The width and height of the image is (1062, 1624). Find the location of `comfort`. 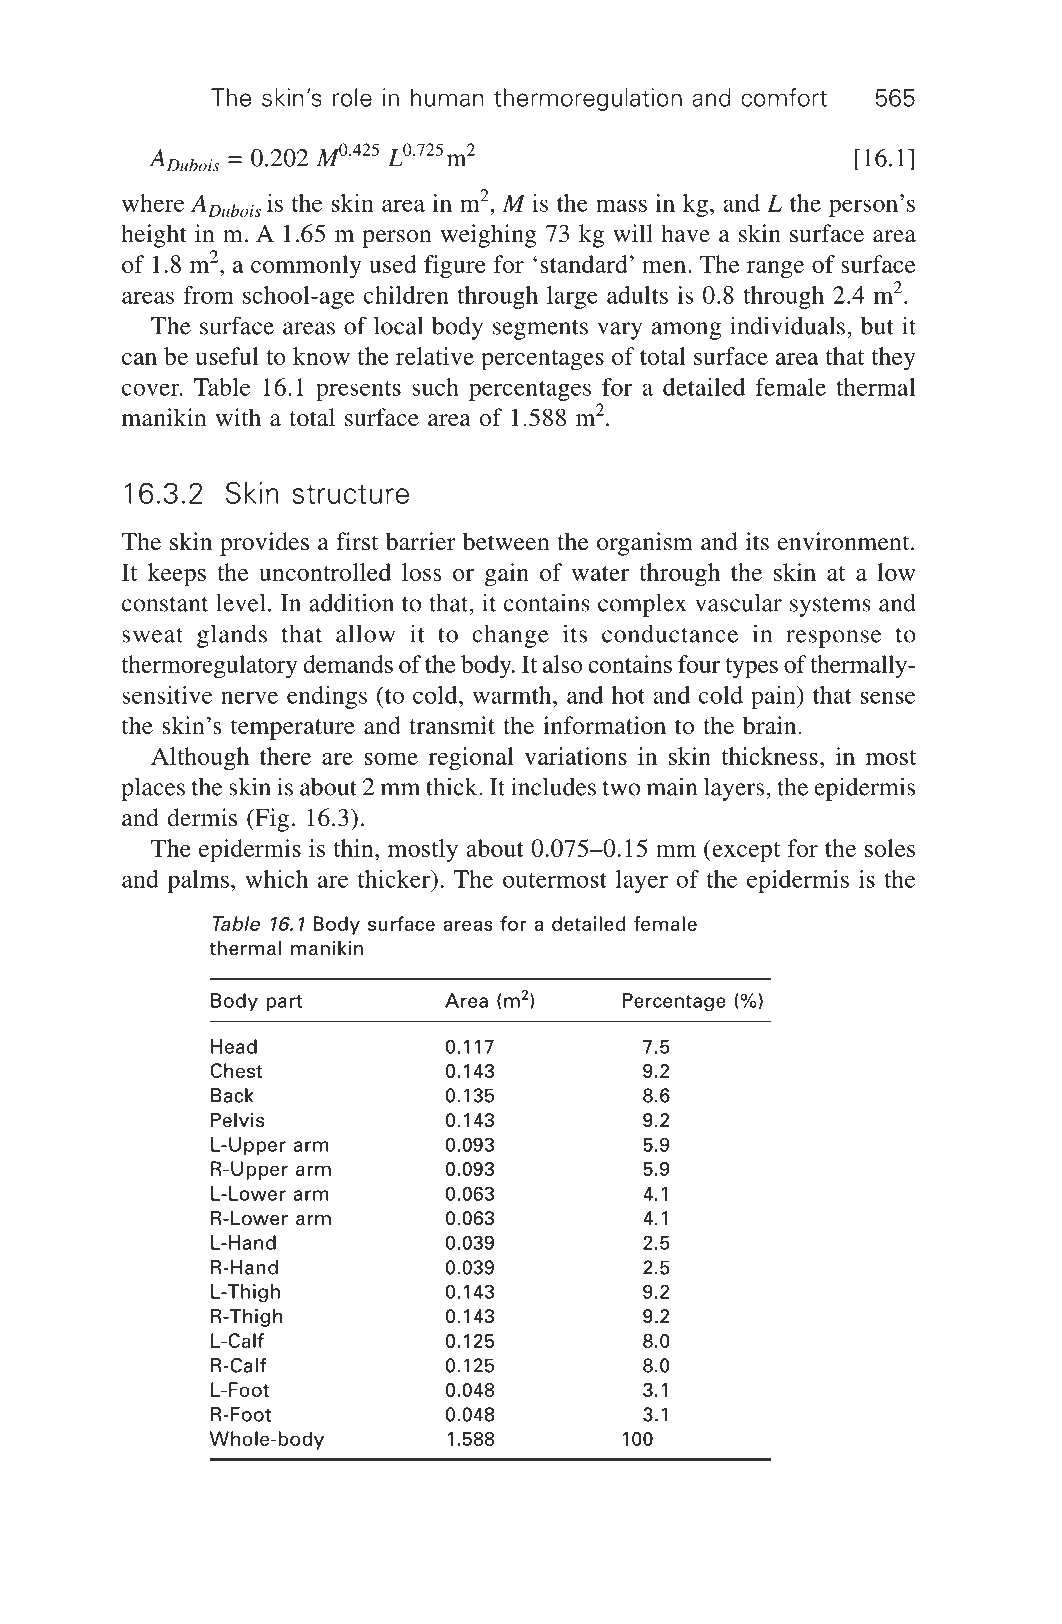

comfort is located at coordinates (784, 97).
